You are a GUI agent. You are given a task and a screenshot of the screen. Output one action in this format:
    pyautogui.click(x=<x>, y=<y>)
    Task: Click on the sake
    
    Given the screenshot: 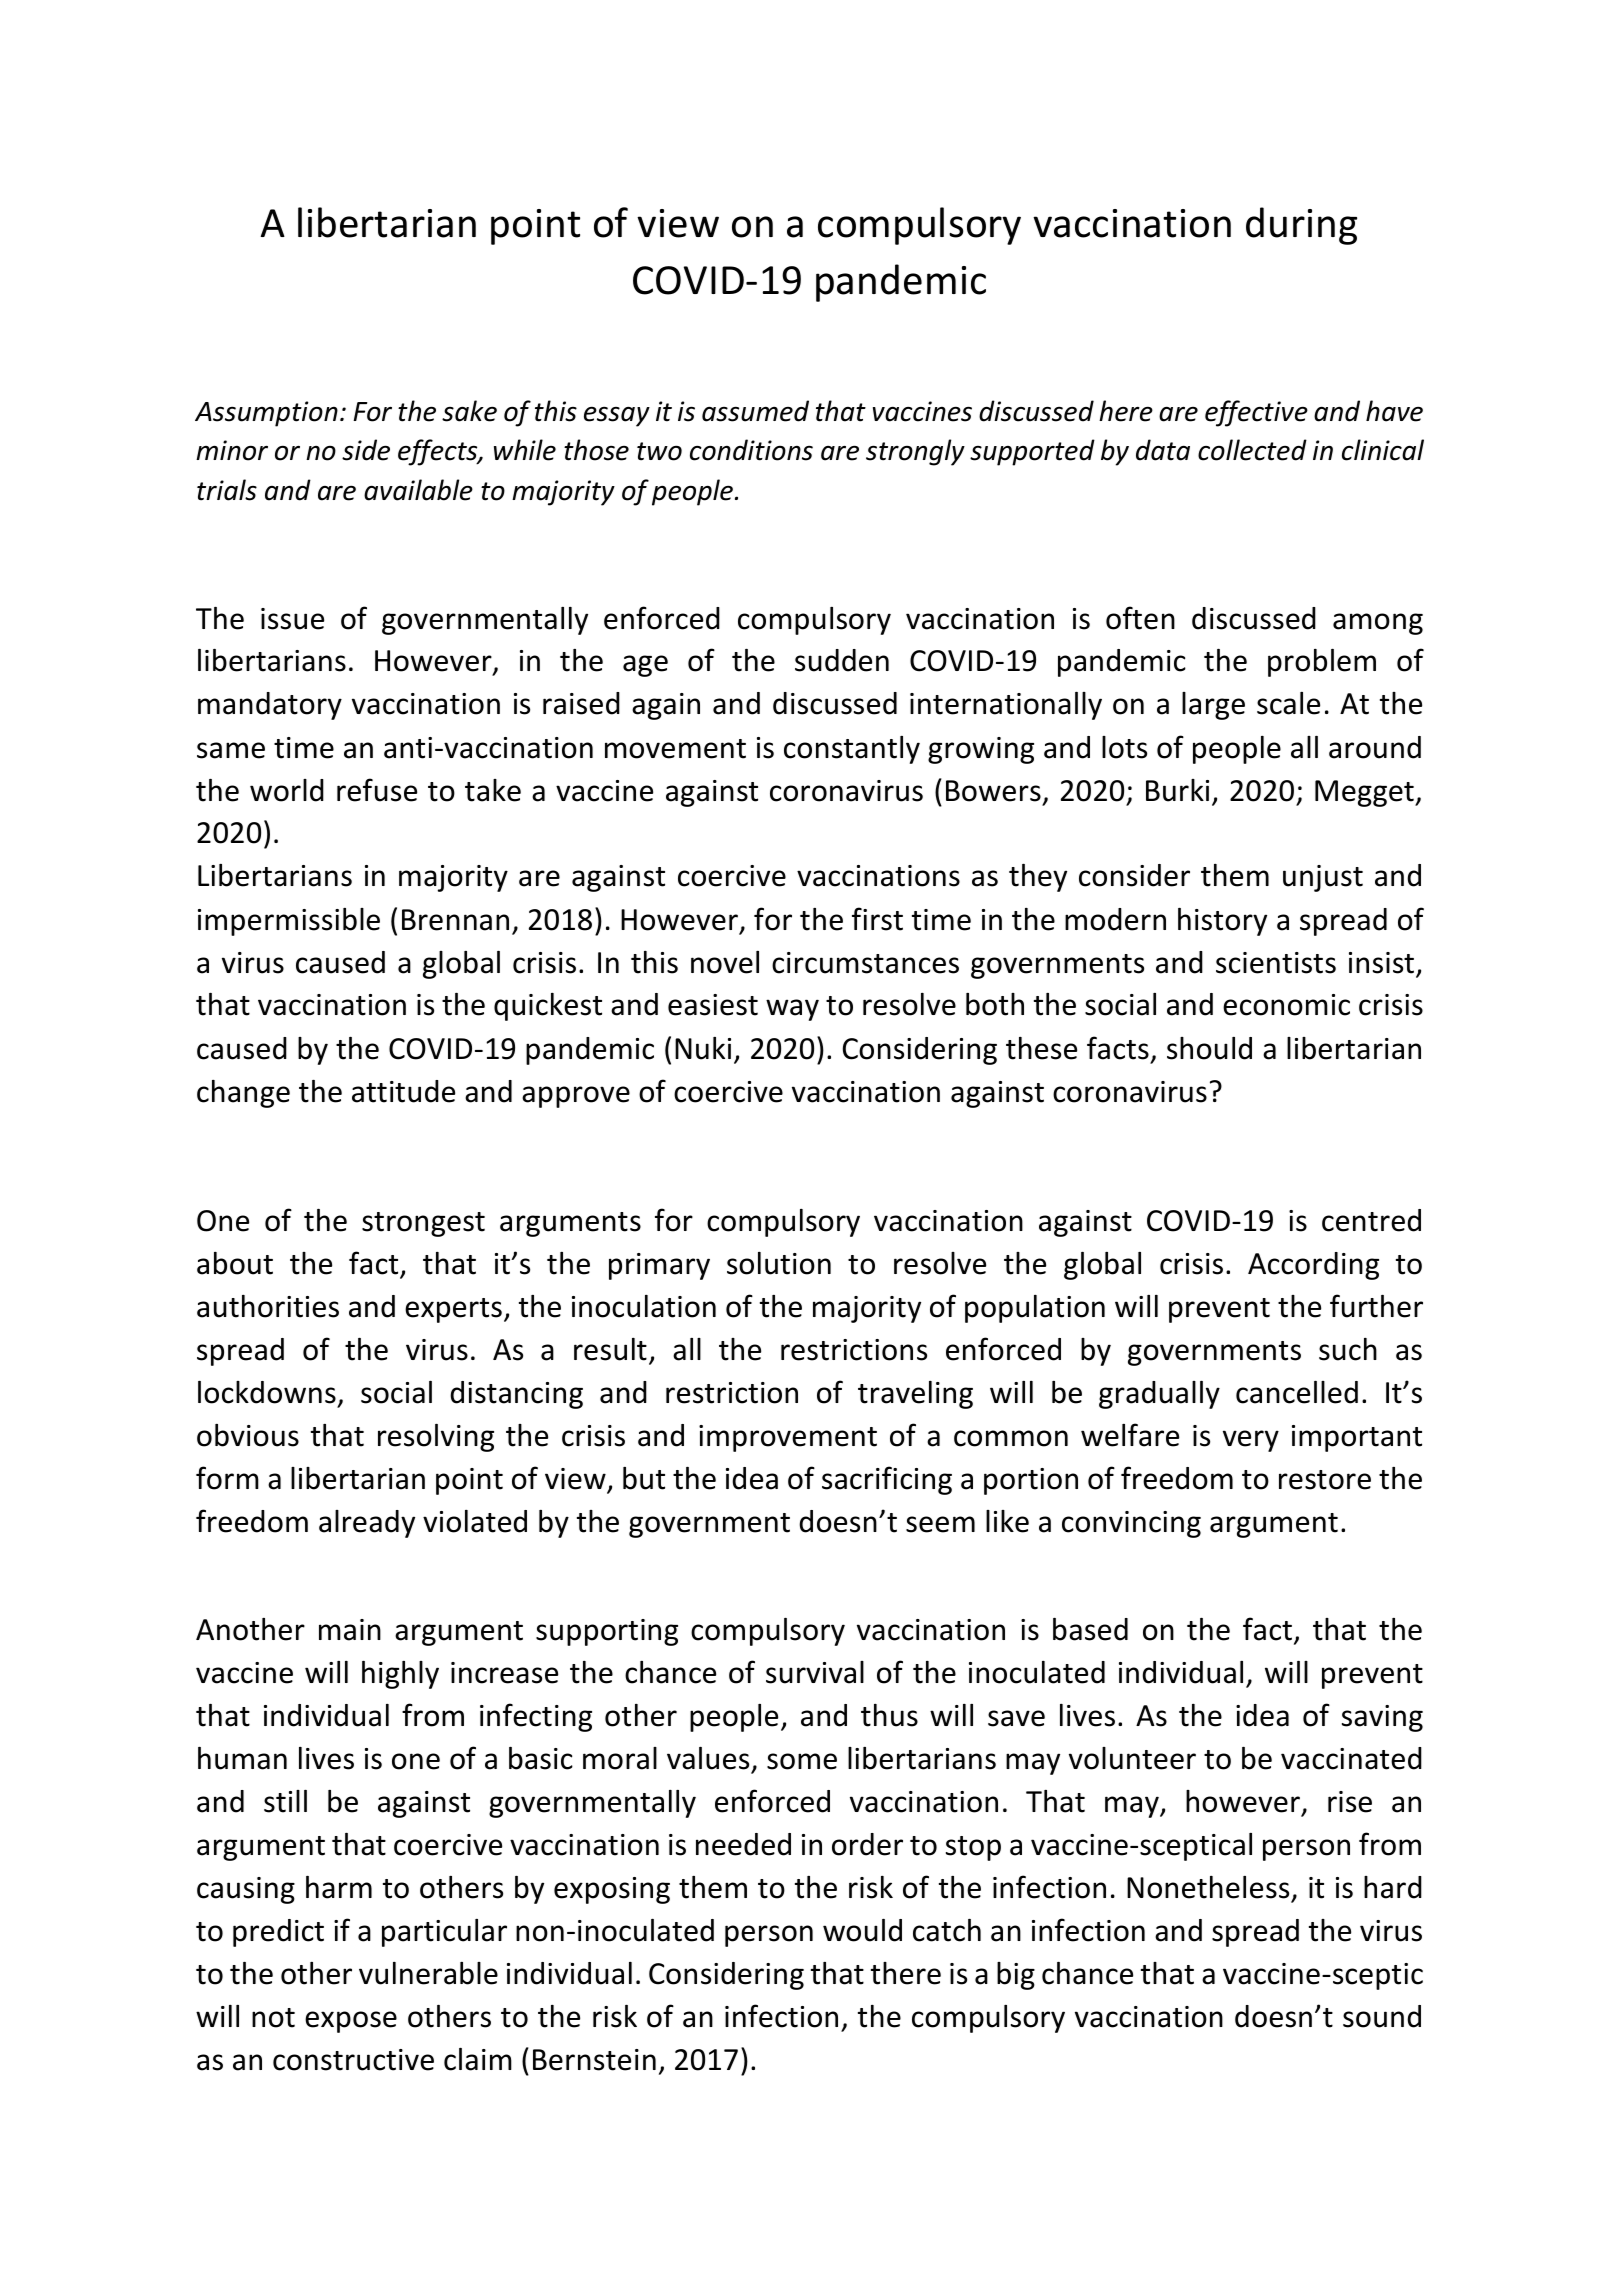 What is the action you would take?
    pyautogui.click(x=469, y=411)
